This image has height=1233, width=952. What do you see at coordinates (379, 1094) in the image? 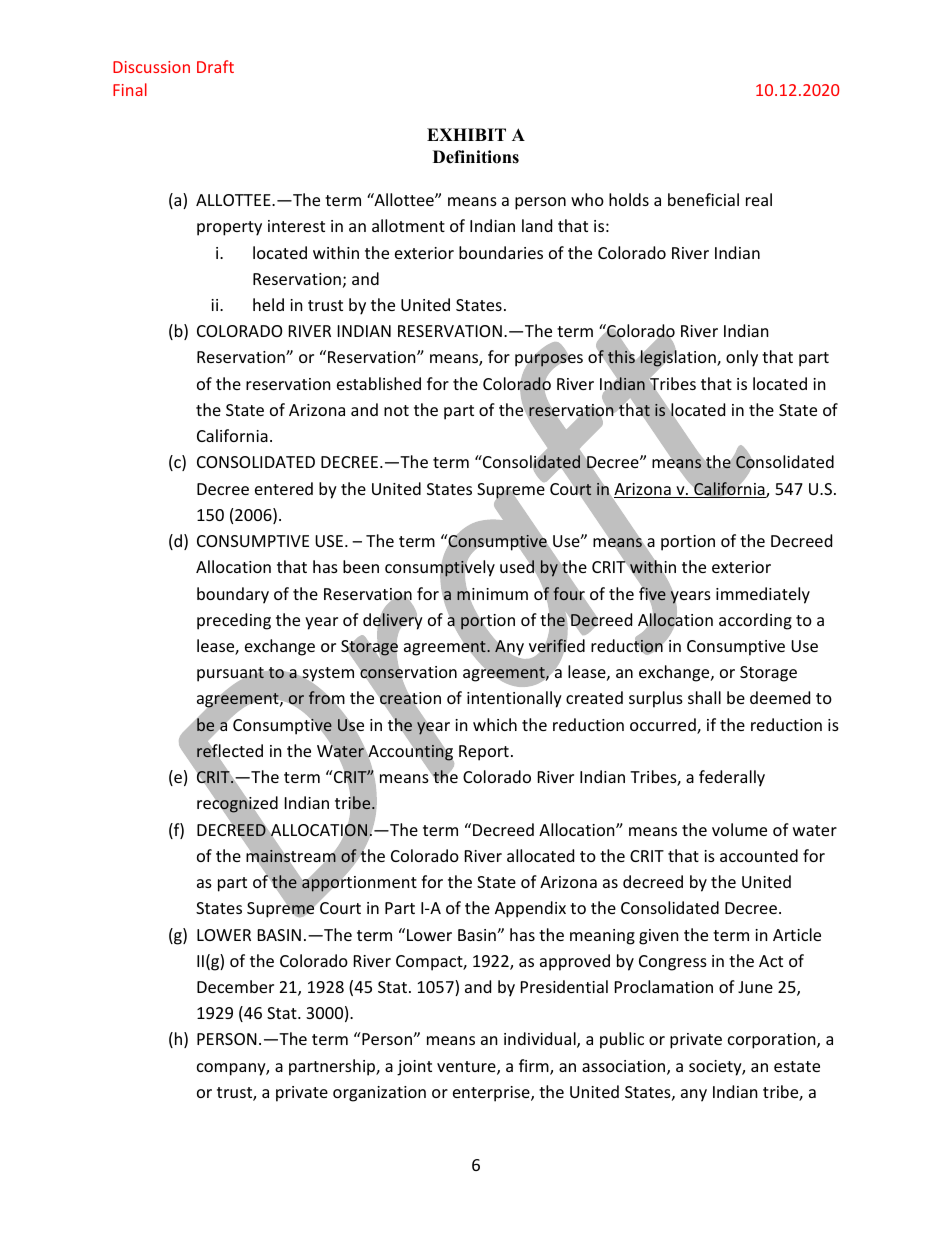
I see `organization` at bounding box center [379, 1094].
